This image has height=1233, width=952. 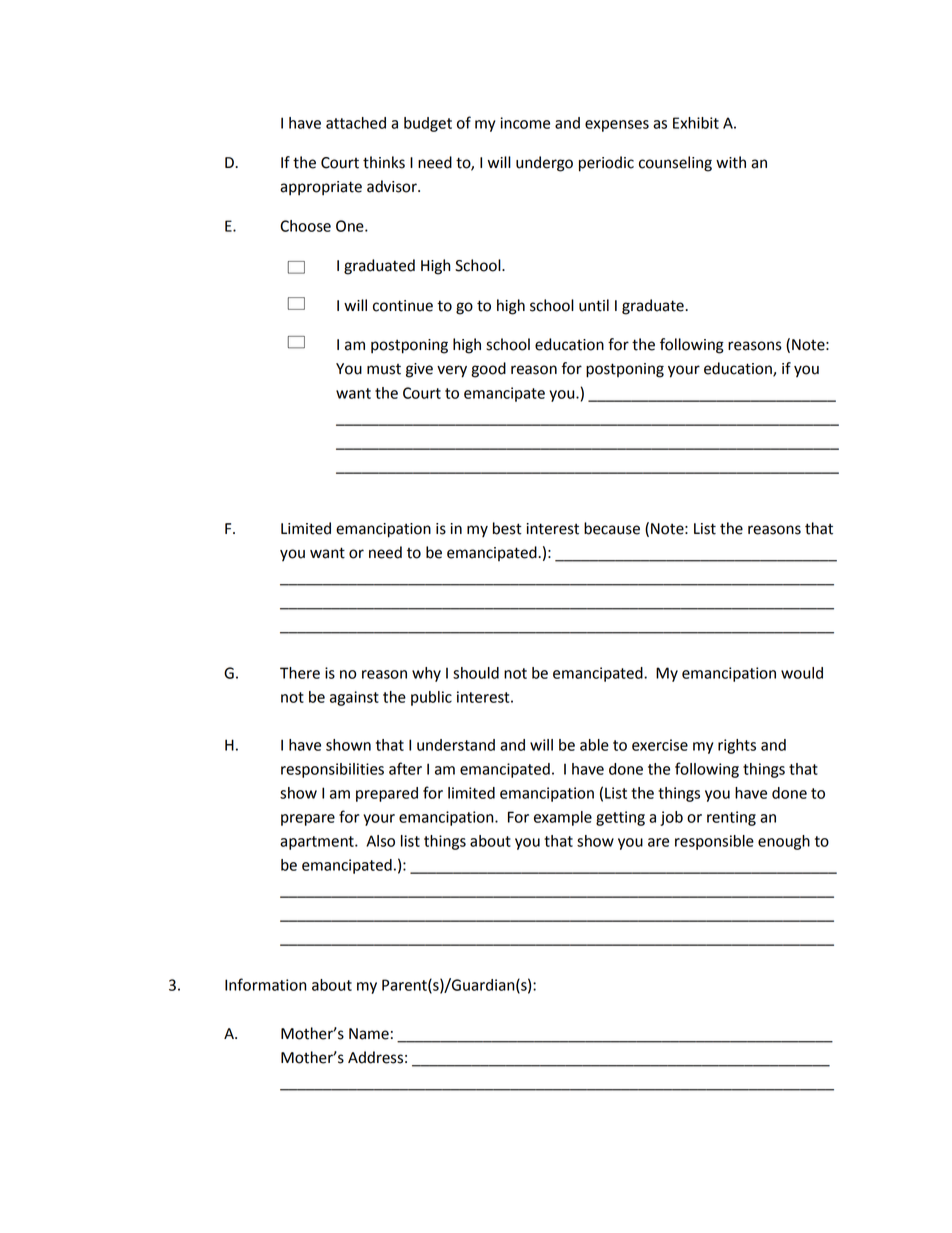 What do you see at coordinates (544, 164) in the image?
I see `undergo` at bounding box center [544, 164].
